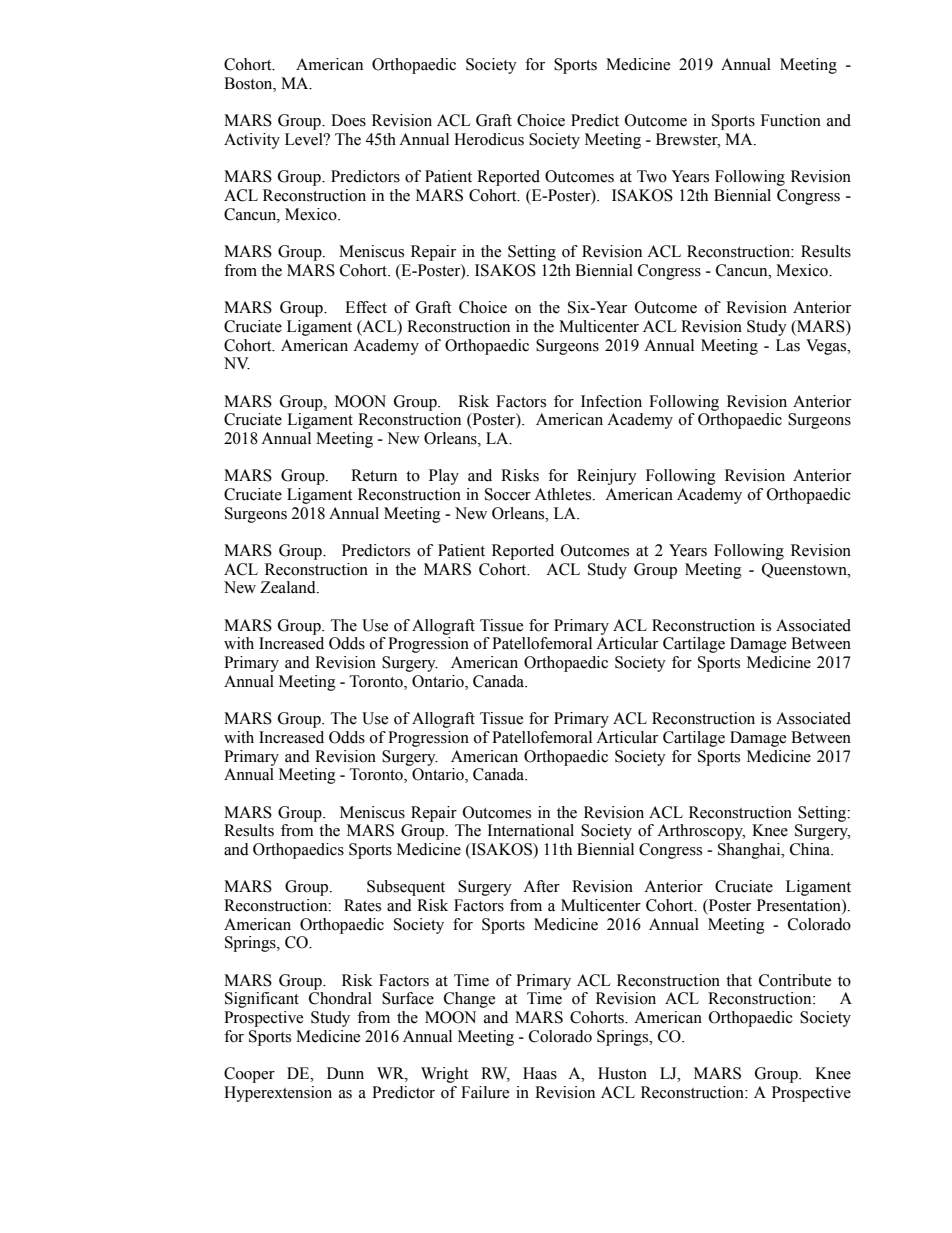 The height and width of the screenshot is (1233, 952). What do you see at coordinates (652, 176) in the screenshot?
I see `Two` at bounding box center [652, 176].
